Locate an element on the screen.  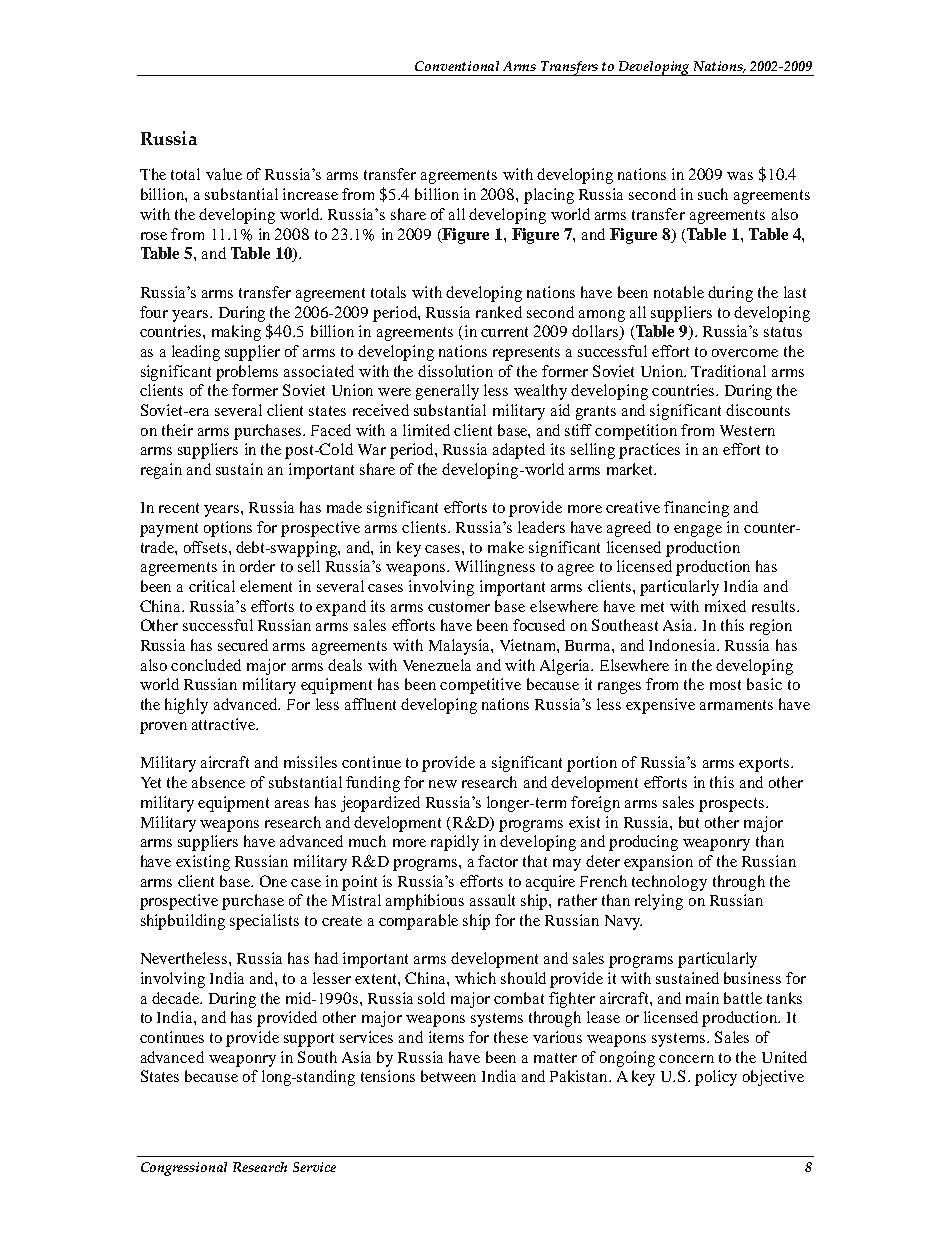
was is located at coordinates (740, 176).
